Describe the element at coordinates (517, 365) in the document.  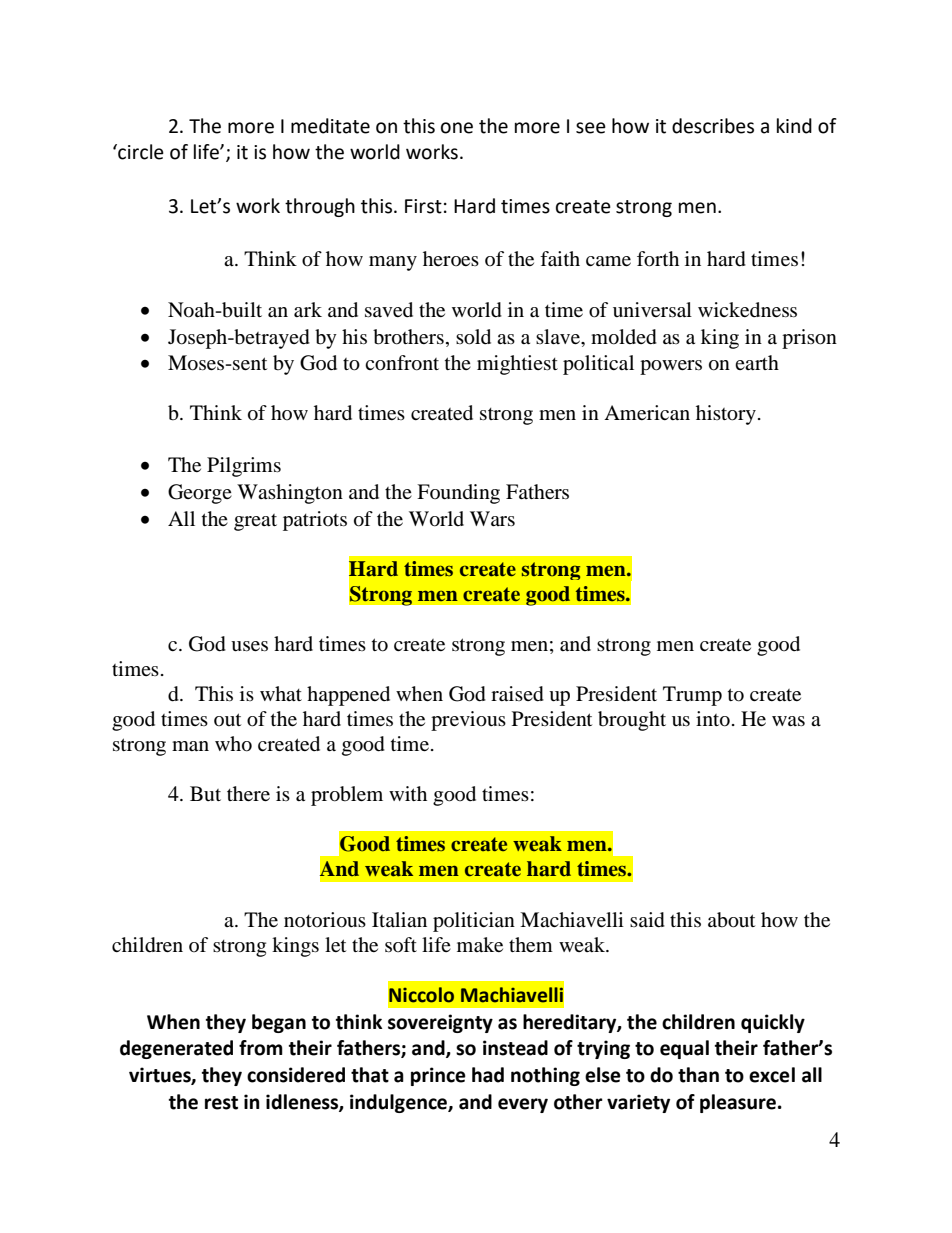
I see `mightiest` at that location.
